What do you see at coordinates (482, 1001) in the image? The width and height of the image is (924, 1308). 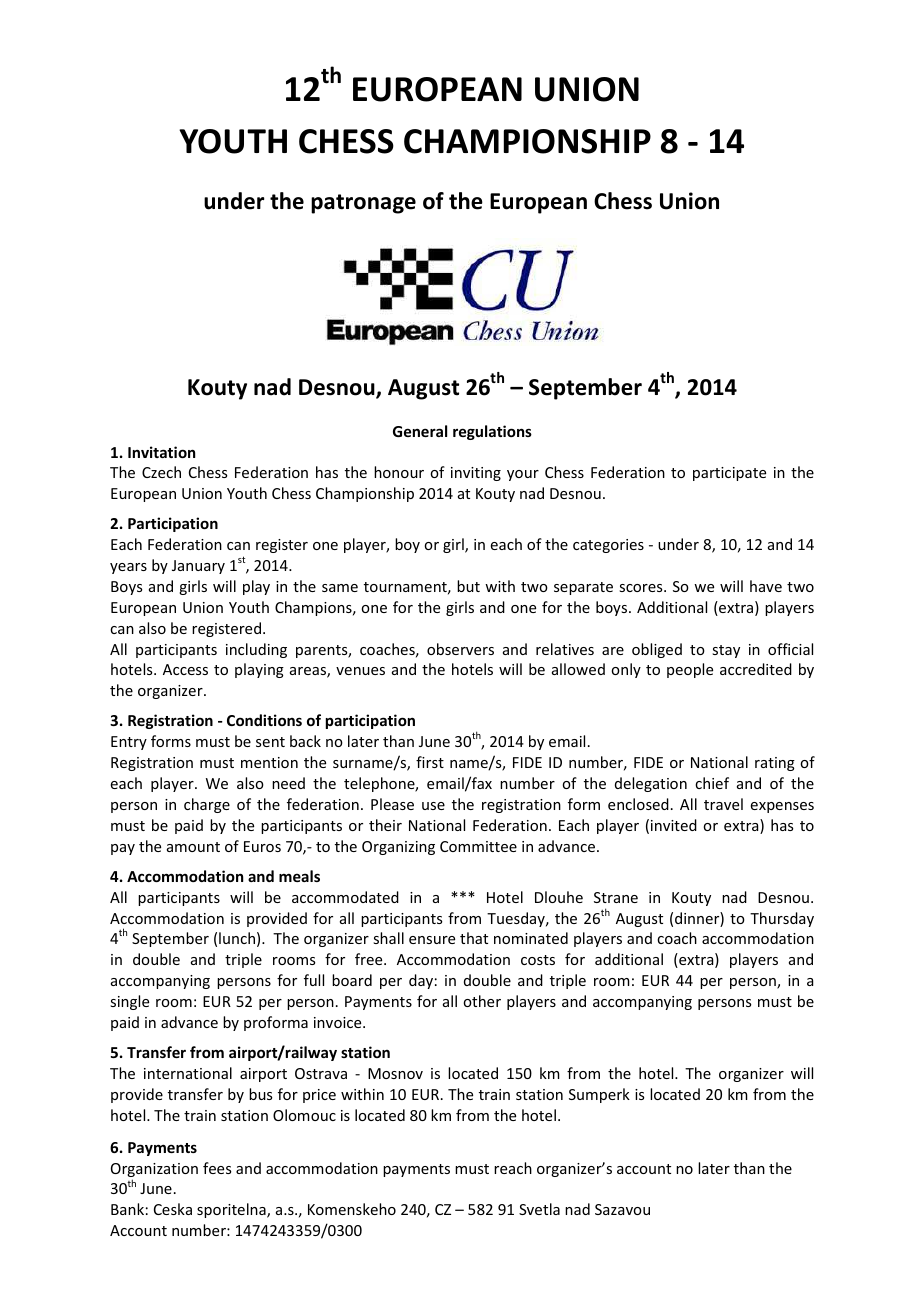 I see `other` at bounding box center [482, 1001].
